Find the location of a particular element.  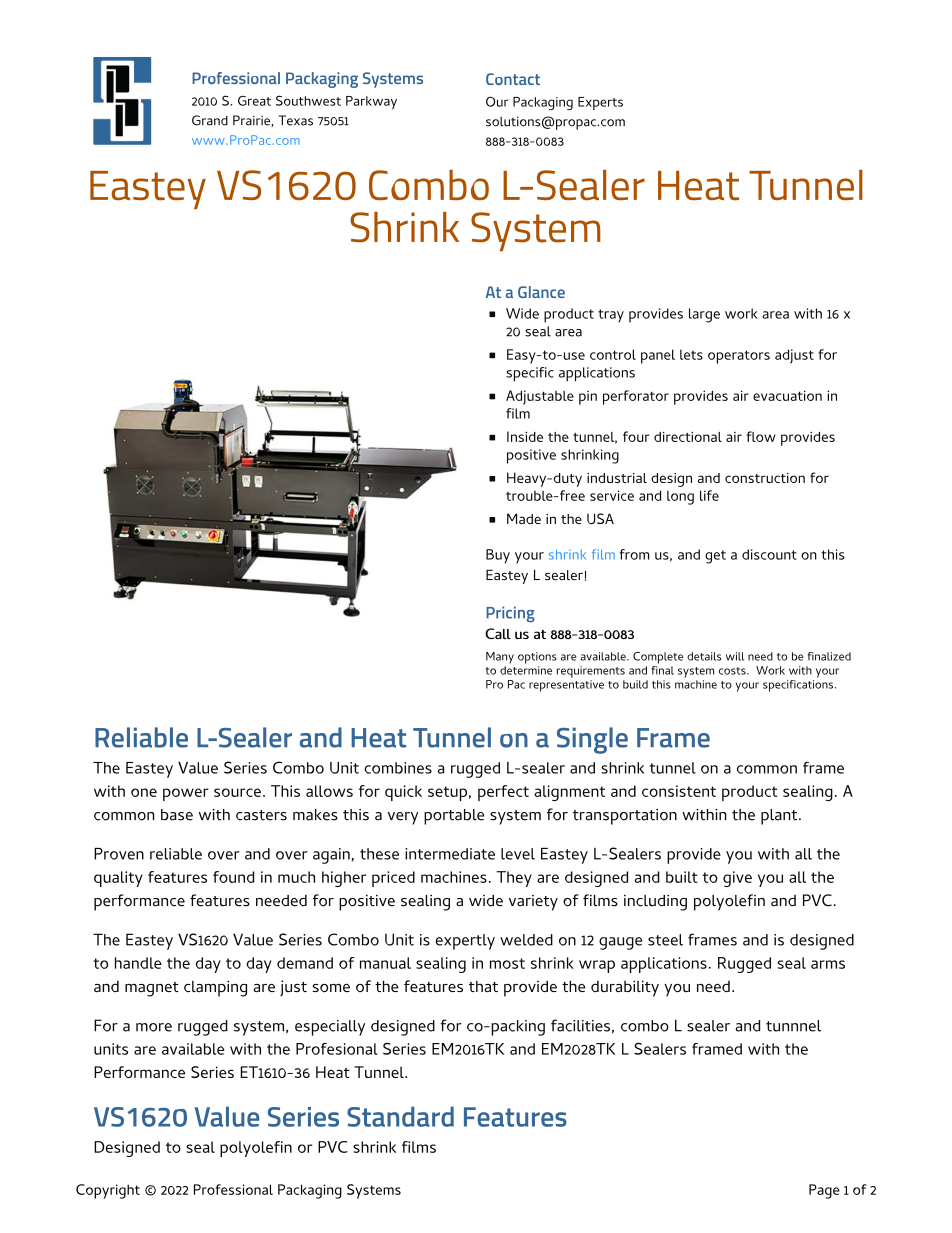

Contact is located at coordinates (513, 79).
